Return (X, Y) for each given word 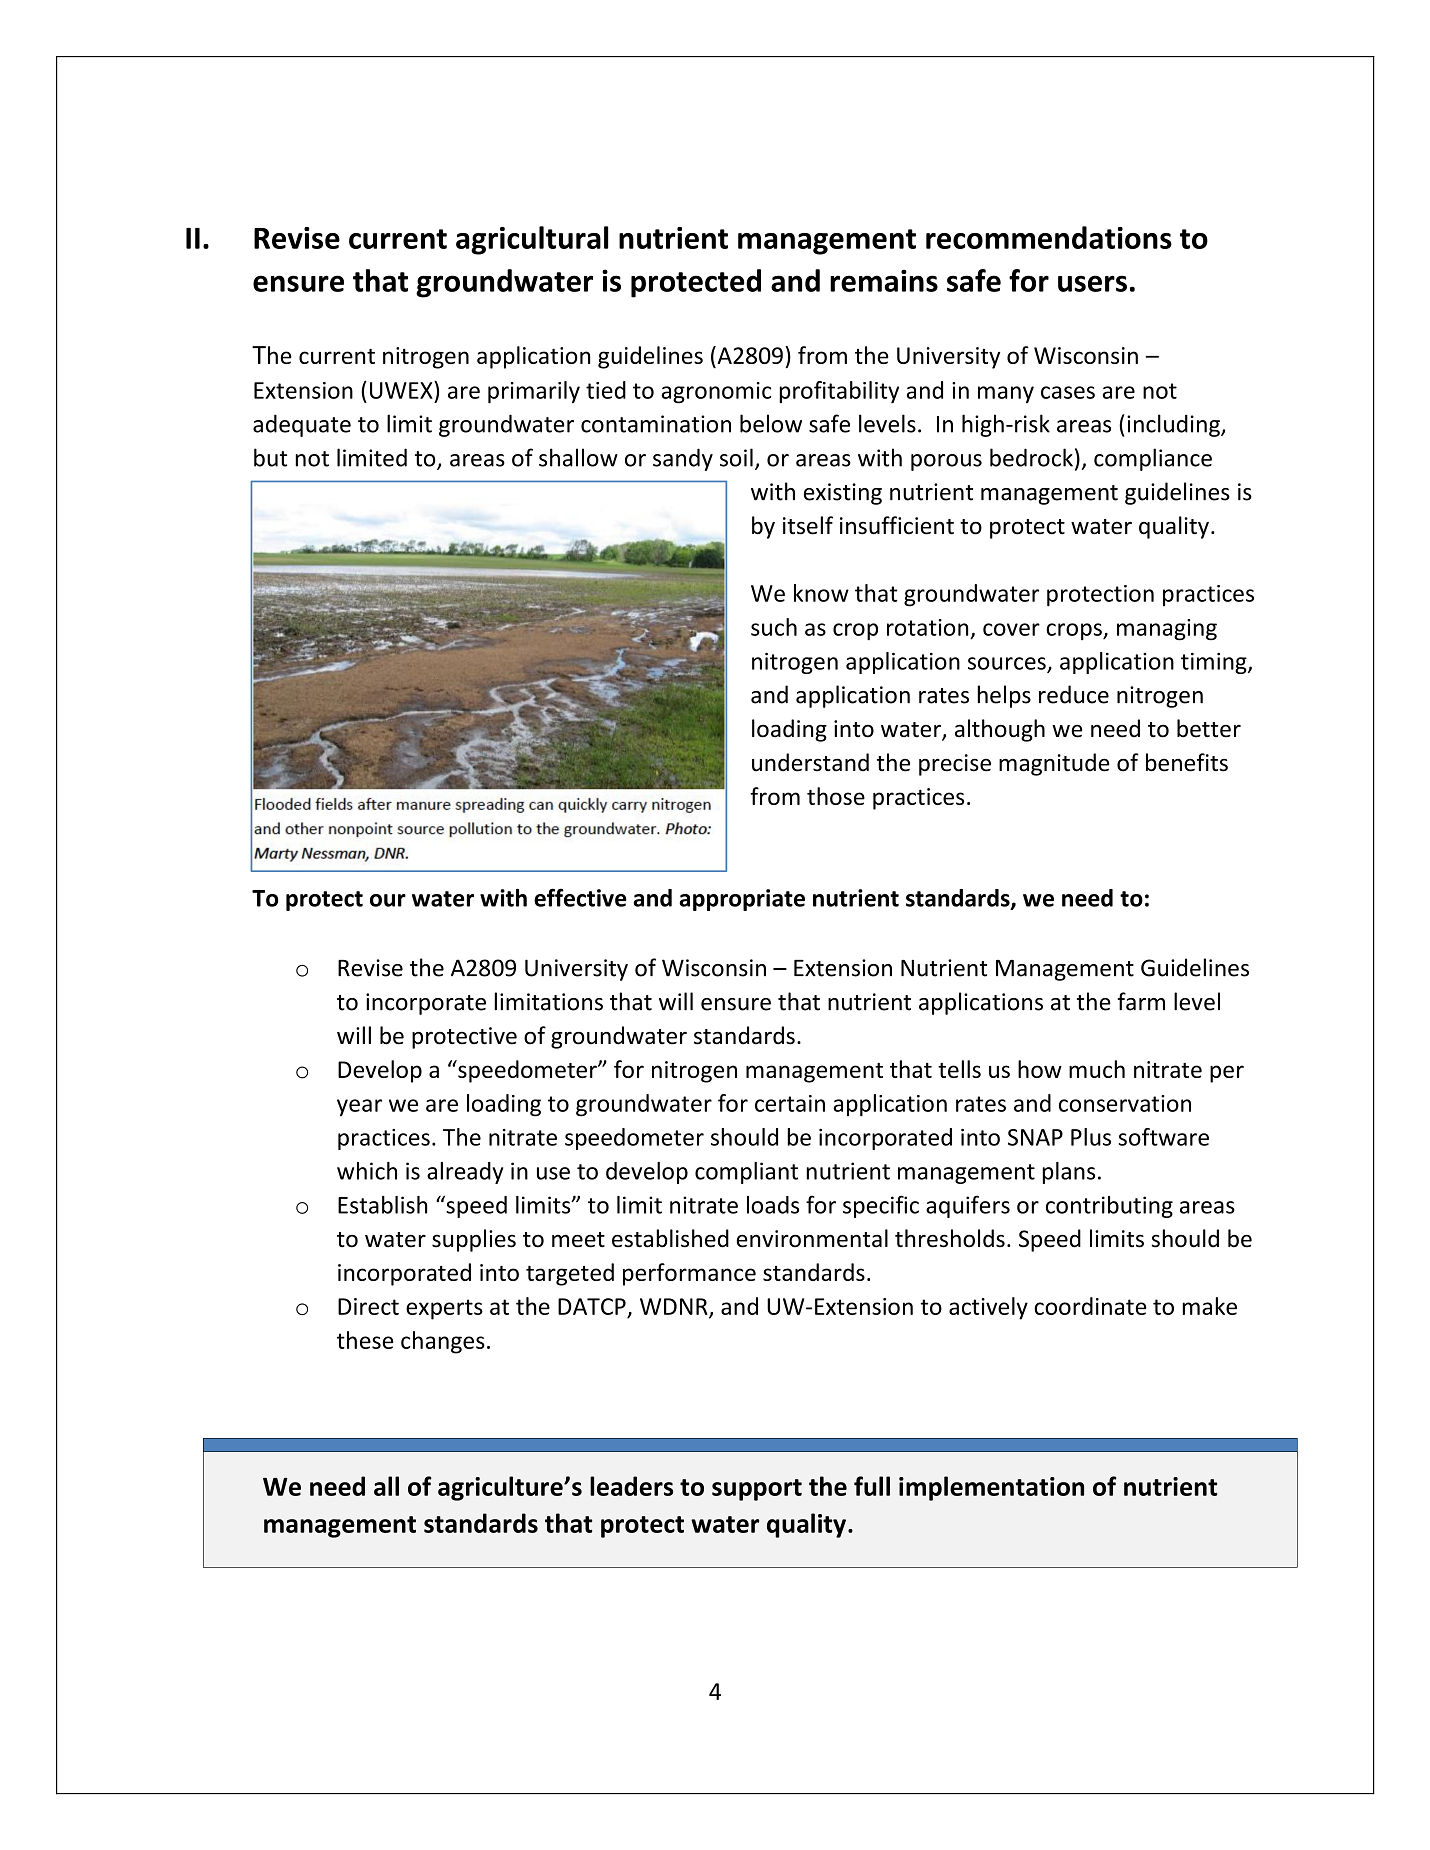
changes (443, 1342)
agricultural (532, 240)
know (821, 593)
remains (884, 280)
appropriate (742, 900)
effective (580, 897)
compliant (746, 1173)
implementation (991, 1488)
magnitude (1054, 764)
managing (1167, 630)
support (757, 1490)
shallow (578, 457)
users (1092, 283)
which (367, 1171)
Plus (1091, 1137)
